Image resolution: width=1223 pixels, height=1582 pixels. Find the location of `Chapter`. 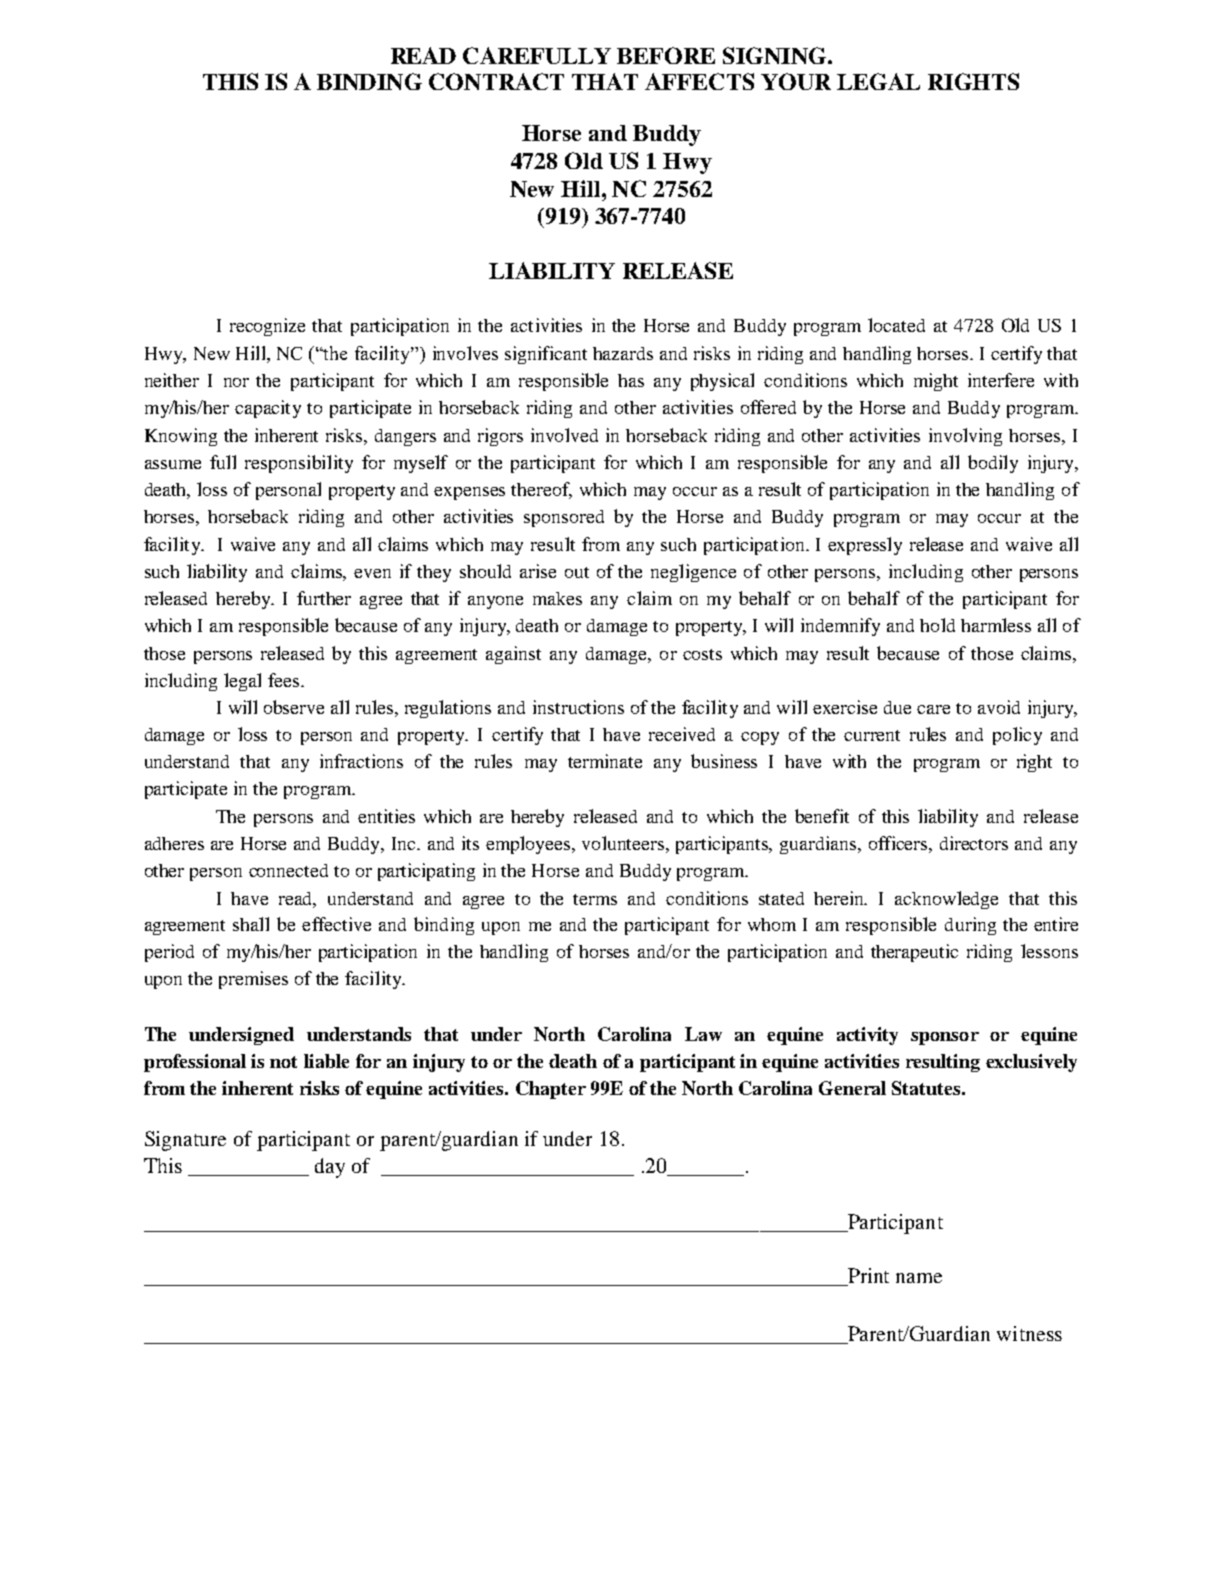

Chapter is located at coordinates (551, 1090).
